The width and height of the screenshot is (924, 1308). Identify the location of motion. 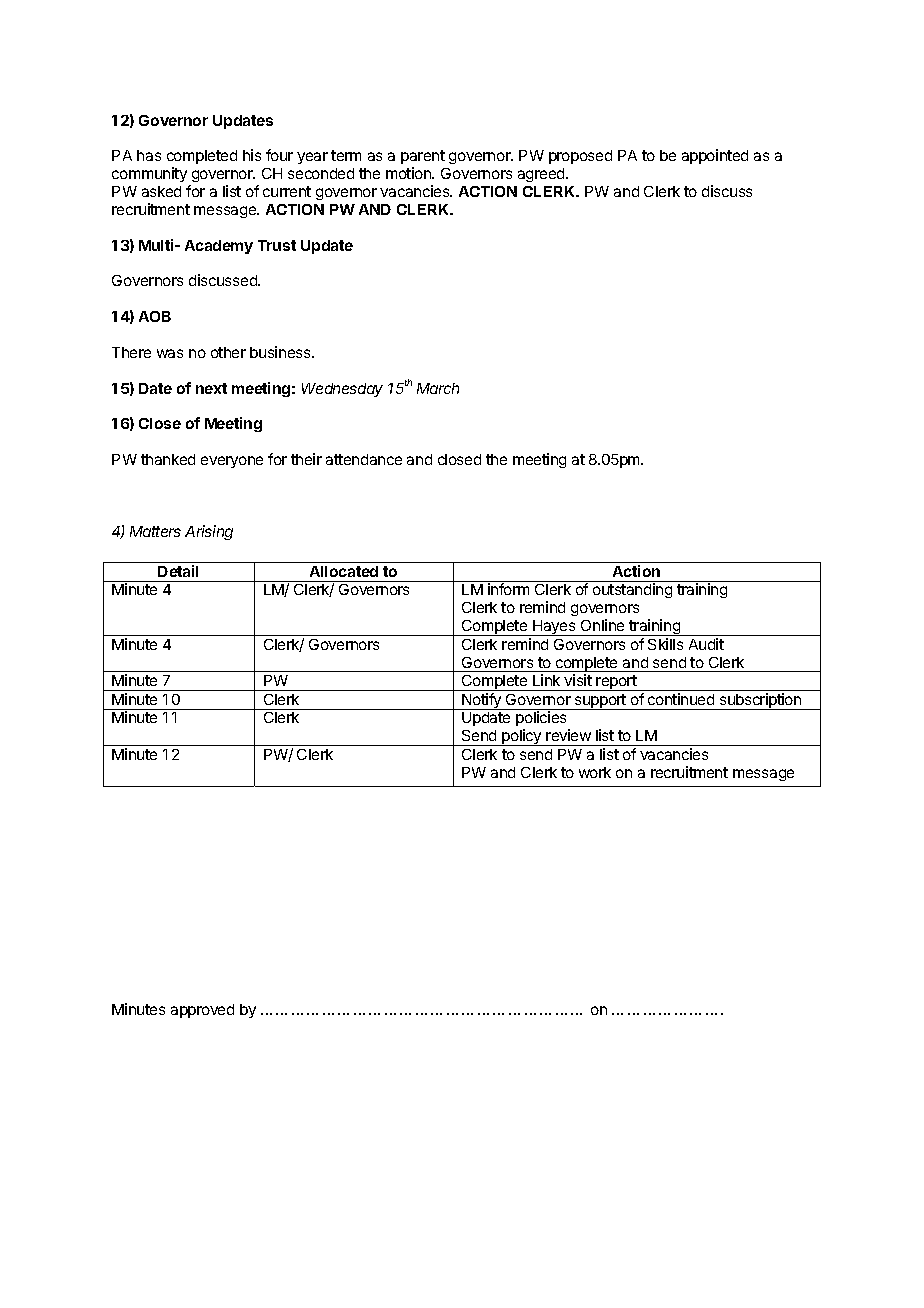
(409, 173).
